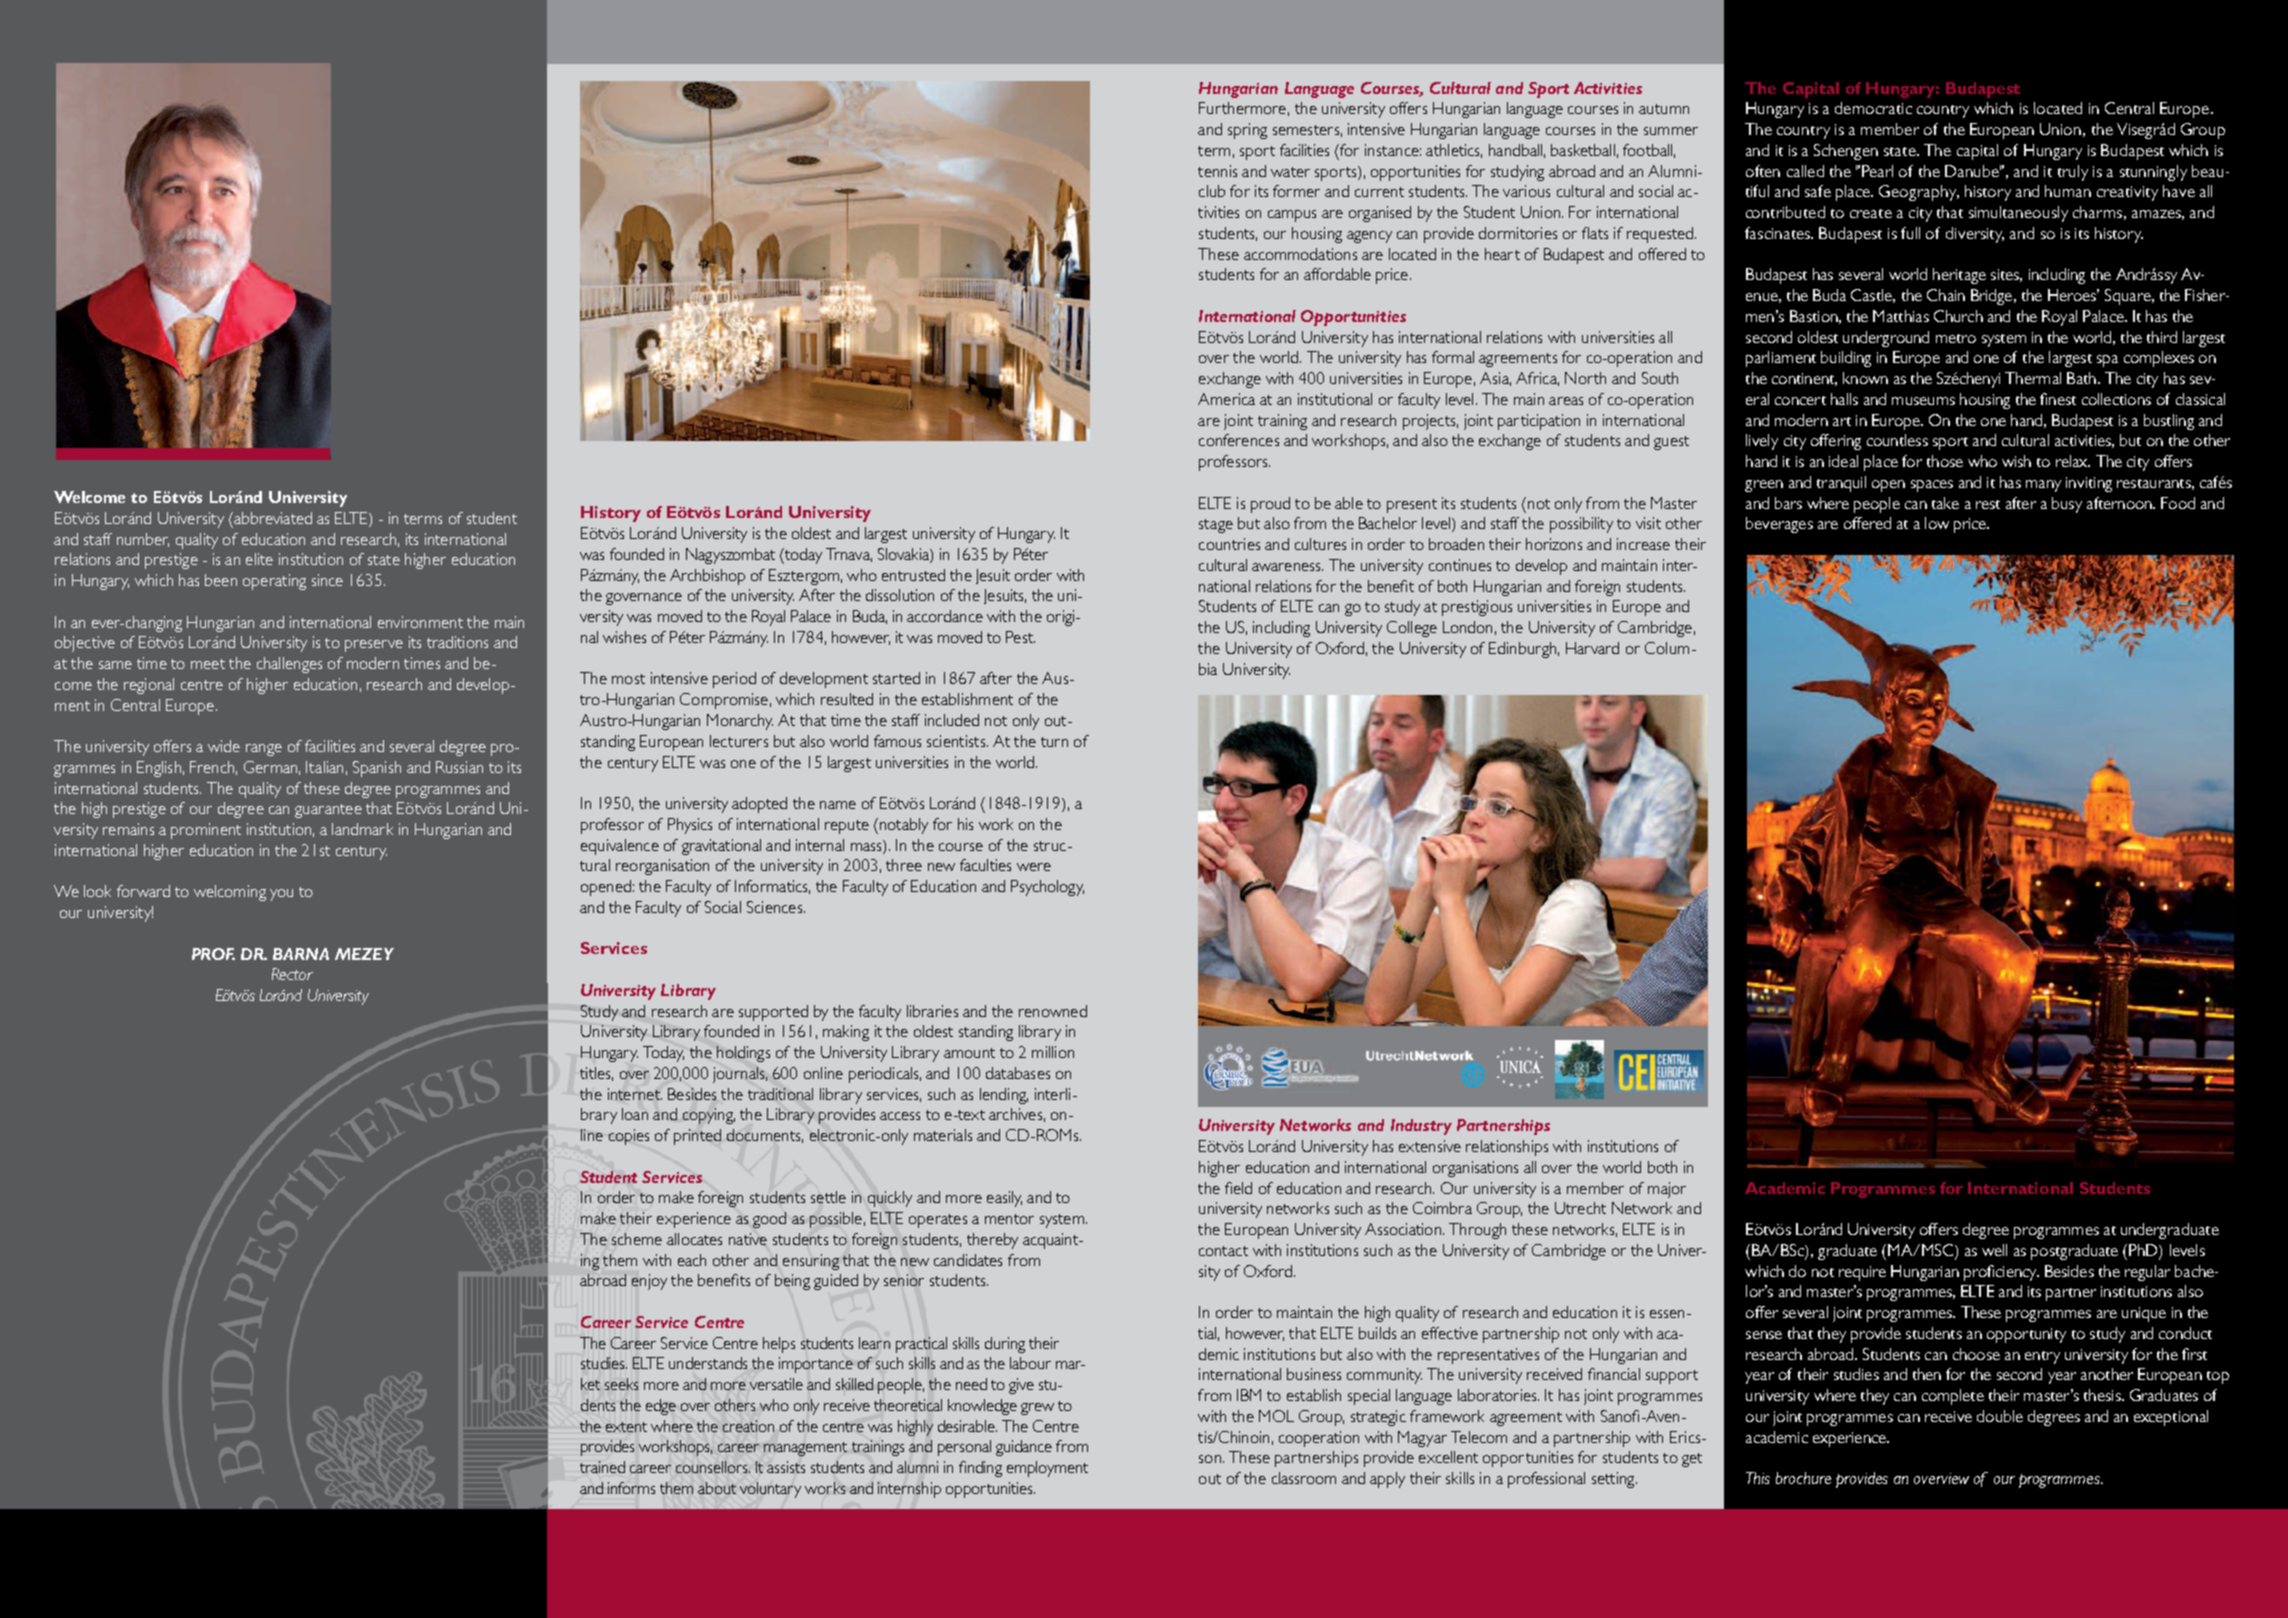 This page has width=2288, height=1618. Describe the element at coordinates (1054, 742) in the page. I see `turn` at that location.
